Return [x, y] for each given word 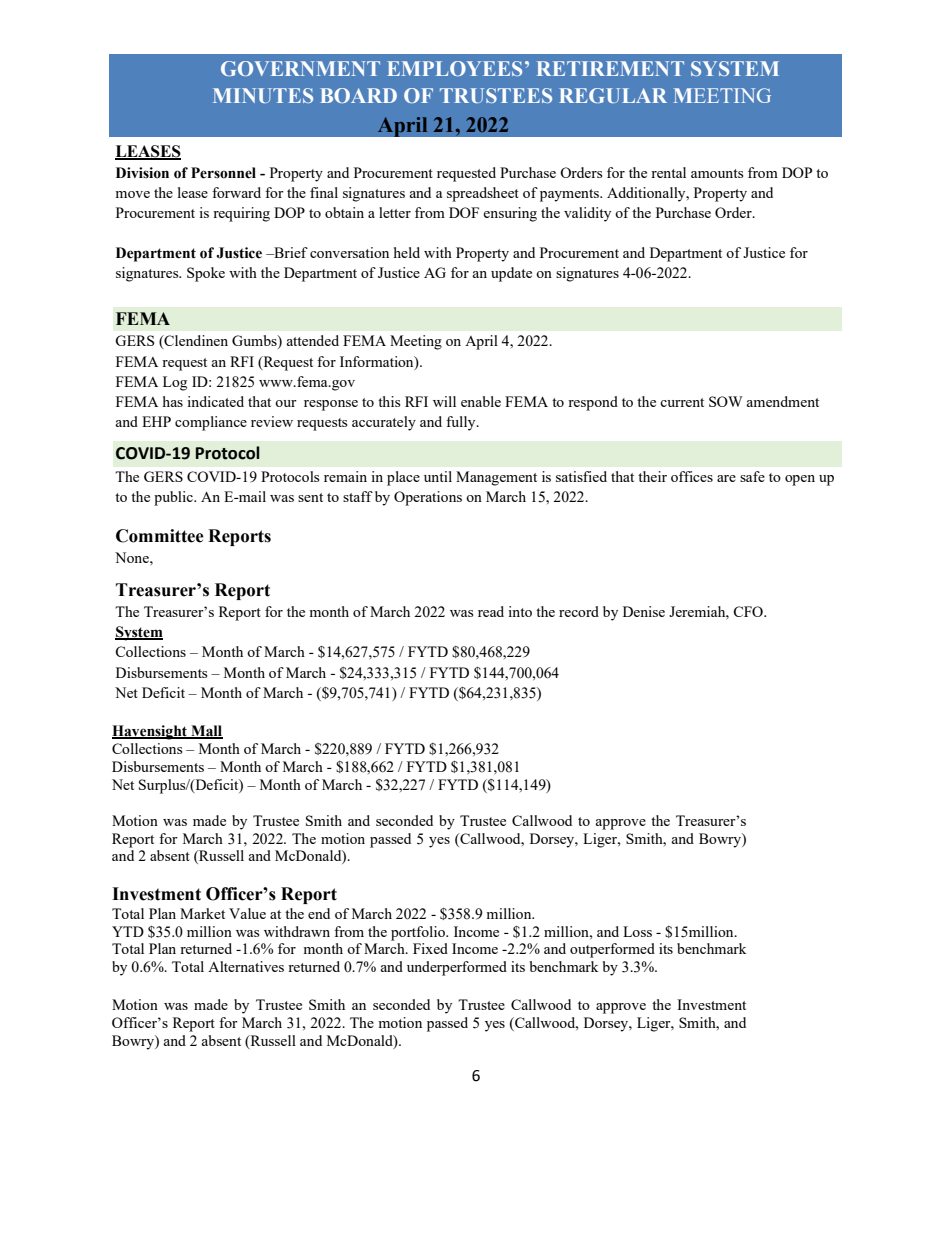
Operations [428, 498]
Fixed [430, 948]
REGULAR [613, 95]
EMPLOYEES [454, 68]
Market [202, 913]
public [174, 498]
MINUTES [263, 95]
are [726, 478]
